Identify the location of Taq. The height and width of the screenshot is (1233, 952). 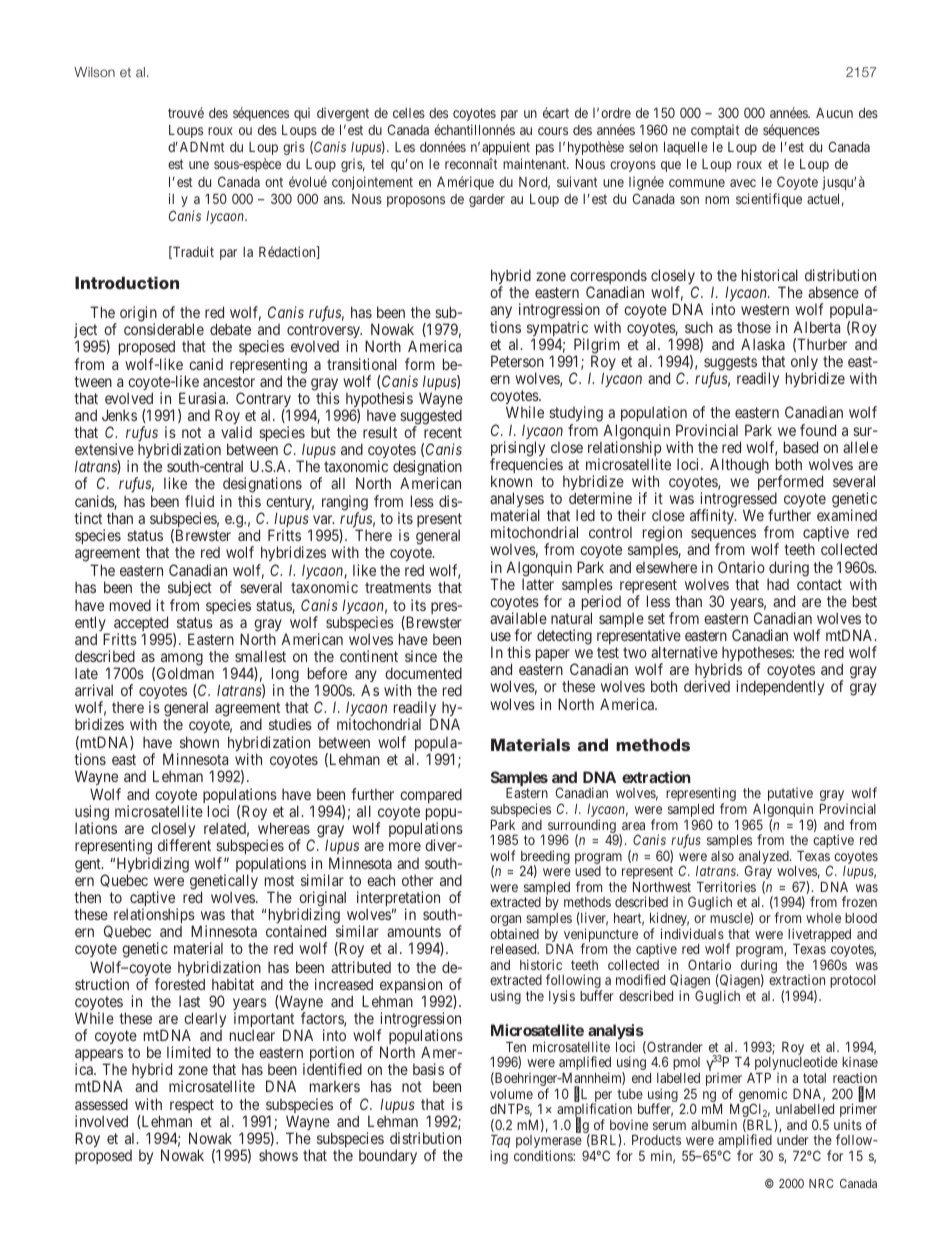
(500, 1143).
